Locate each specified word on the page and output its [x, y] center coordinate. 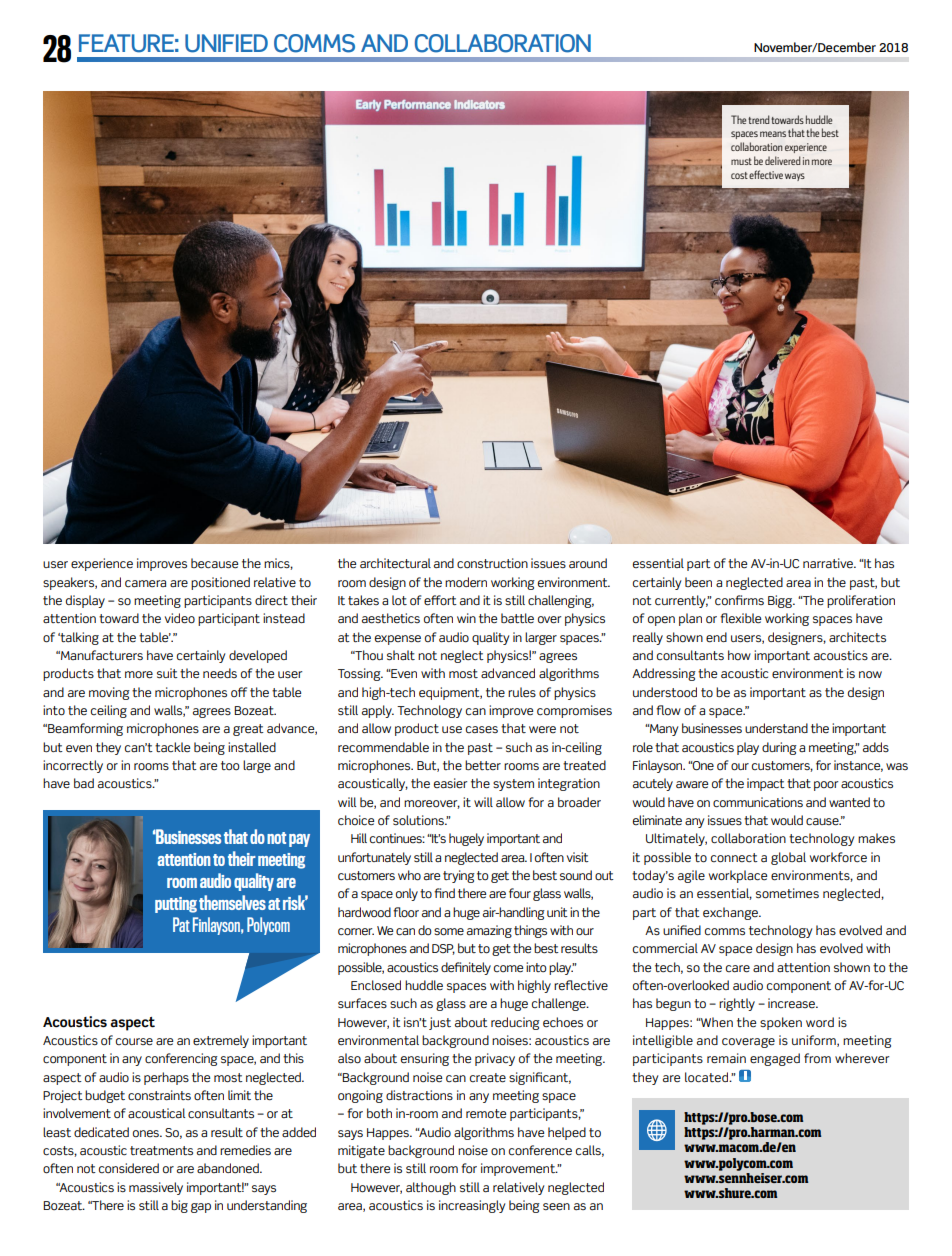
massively [156, 1188]
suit [167, 673]
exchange [731, 913]
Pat [181, 924]
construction [492, 563]
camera [145, 584]
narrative [829, 563]
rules [522, 692]
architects [857, 637]
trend [759, 119]
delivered [783, 160]
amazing [489, 931]
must [741, 161]
